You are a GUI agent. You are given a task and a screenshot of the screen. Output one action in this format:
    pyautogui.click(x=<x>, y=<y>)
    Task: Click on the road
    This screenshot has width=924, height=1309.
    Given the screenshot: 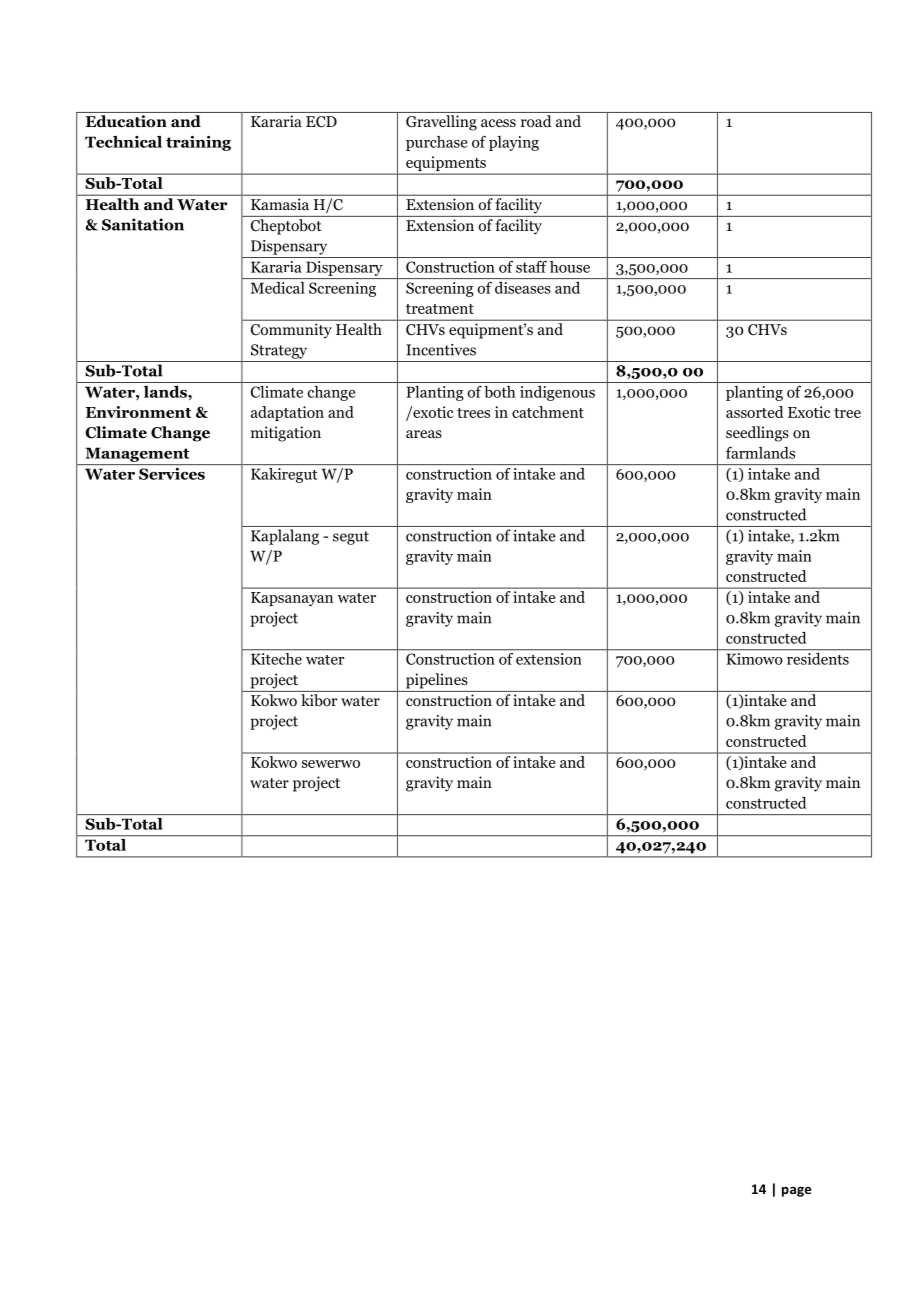 What is the action you would take?
    pyautogui.click(x=536, y=121)
